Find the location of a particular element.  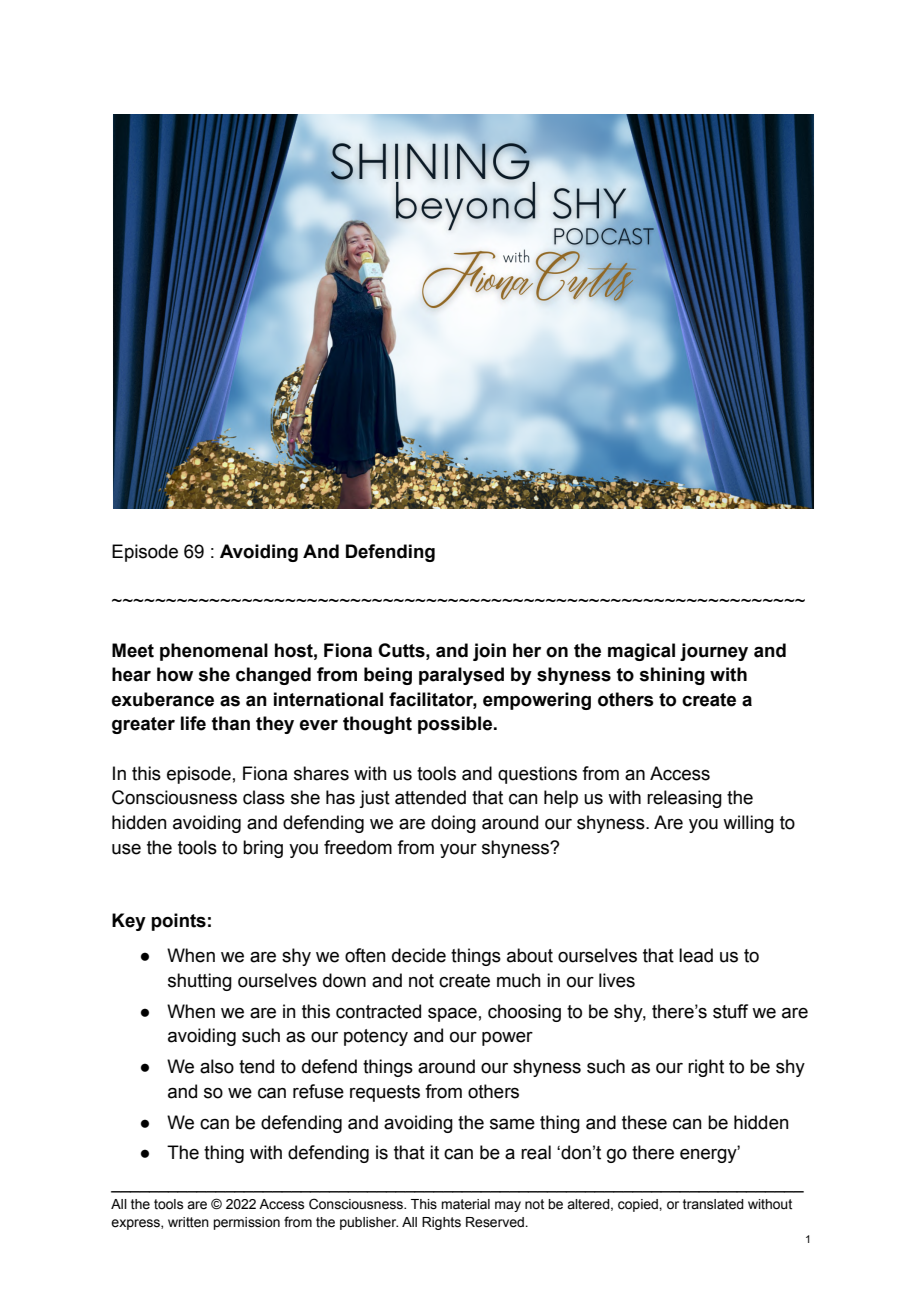

written is located at coordinates (188, 1222).
